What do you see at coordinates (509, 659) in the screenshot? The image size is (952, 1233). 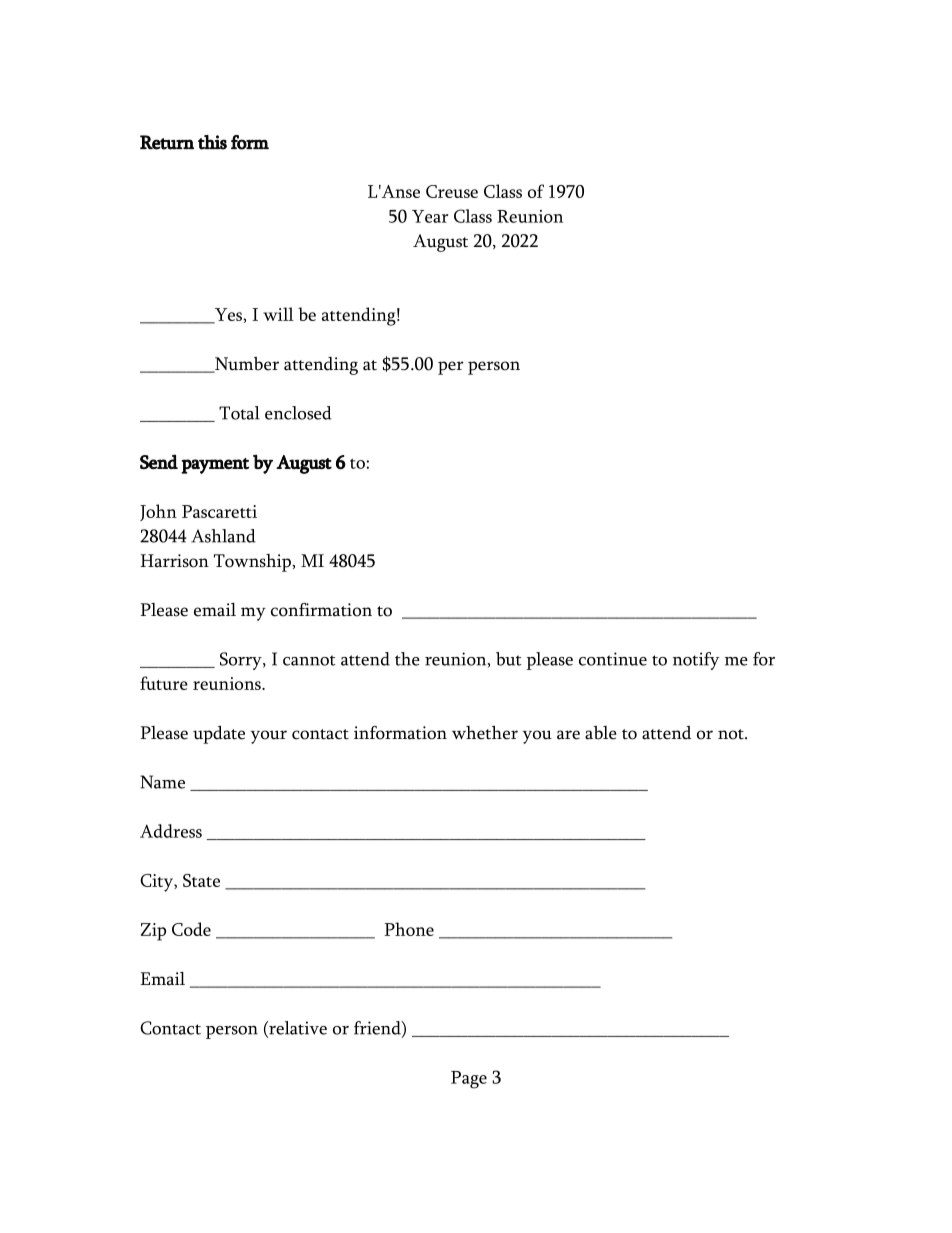 I see `but` at bounding box center [509, 659].
